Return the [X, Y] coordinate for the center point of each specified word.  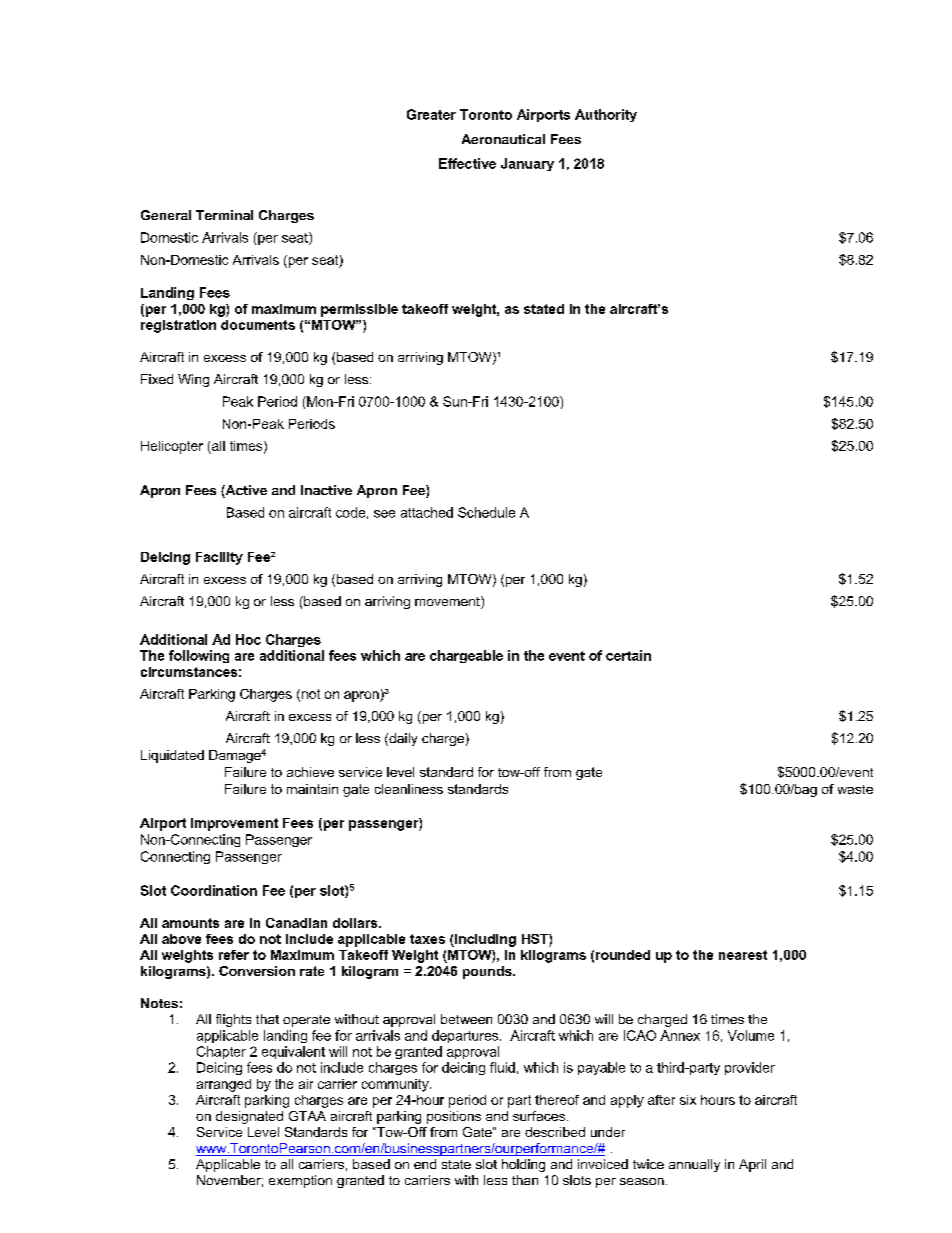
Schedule [486, 512]
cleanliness [409, 789]
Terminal [224, 215]
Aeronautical [503, 139]
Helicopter [172, 447]
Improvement [234, 824]
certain [628, 655]
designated [249, 1117]
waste [855, 789]
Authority [606, 115]
